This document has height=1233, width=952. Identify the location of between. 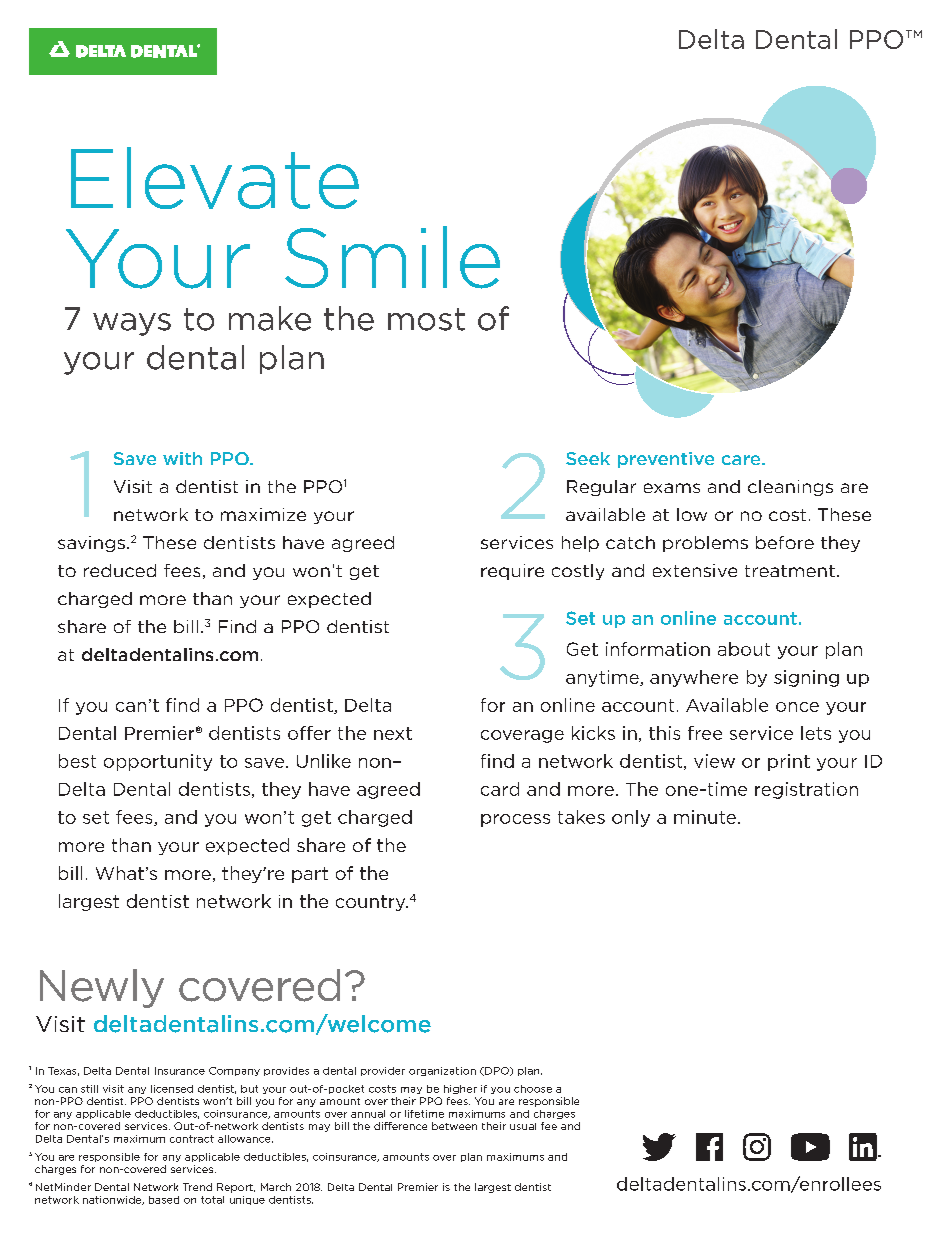
(454, 1126).
